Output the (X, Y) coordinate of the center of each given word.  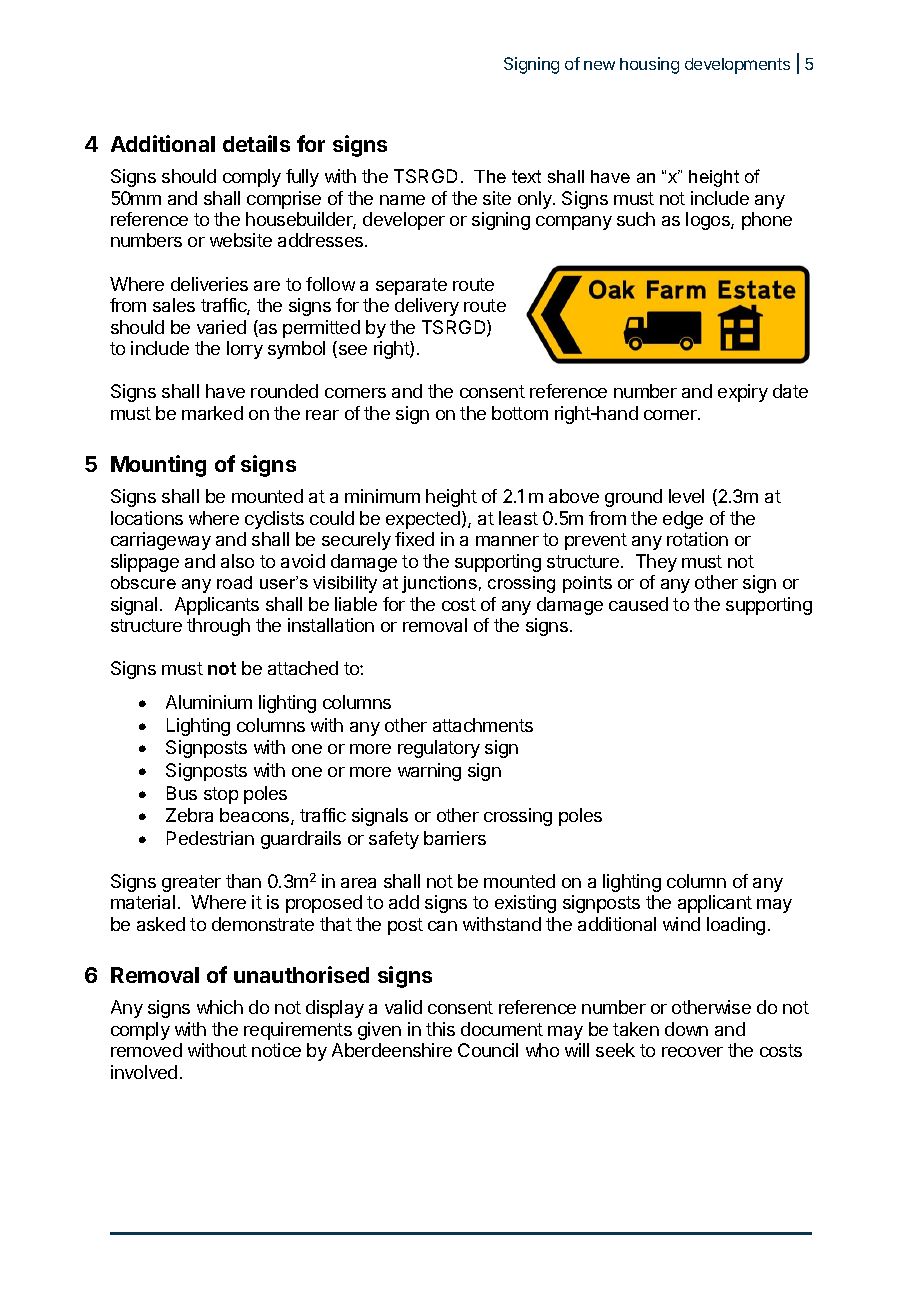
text (526, 176)
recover (692, 1052)
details (256, 143)
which (220, 1007)
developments (737, 66)
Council (488, 1050)
